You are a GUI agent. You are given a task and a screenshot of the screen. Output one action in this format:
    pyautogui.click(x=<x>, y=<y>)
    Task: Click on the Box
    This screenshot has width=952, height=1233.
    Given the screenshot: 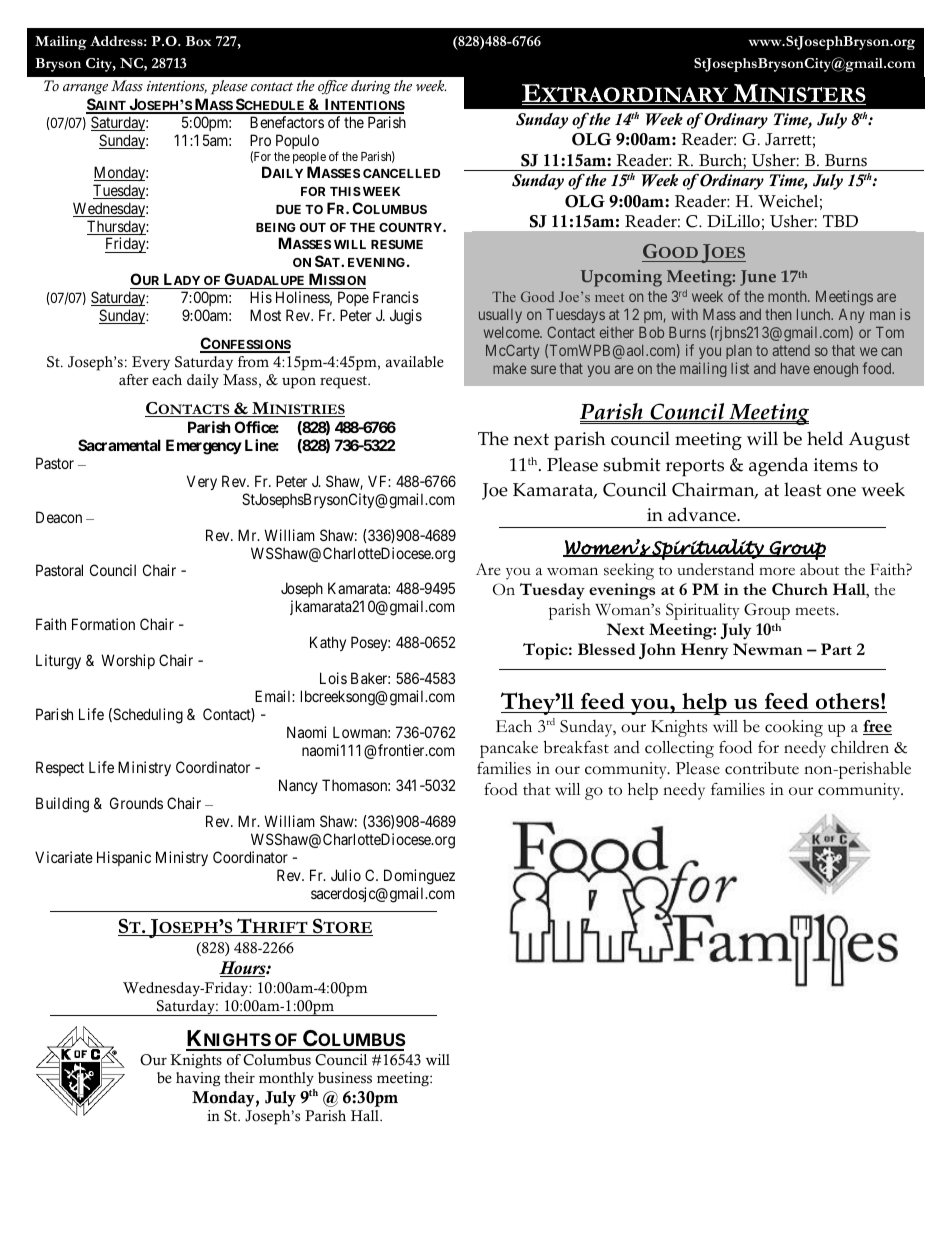 What is the action you would take?
    pyautogui.click(x=198, y=41)
